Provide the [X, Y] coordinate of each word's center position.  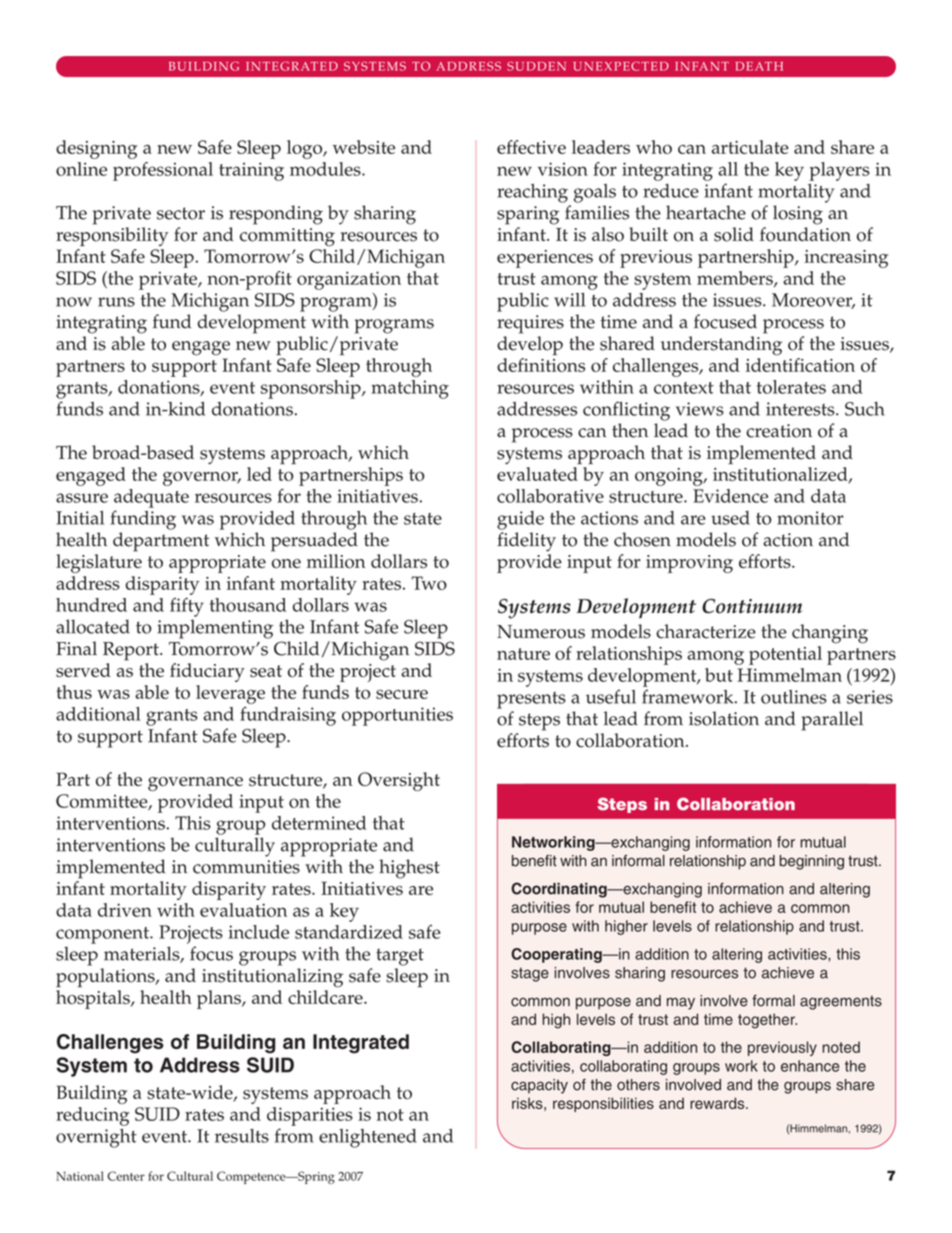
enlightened [368, 1138]
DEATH [759, 66]
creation [779, 431]
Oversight [399, 781]
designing [96, 149]
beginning [811, 862]
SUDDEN [536, 66]
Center [126, 1176]
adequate [151, 498]
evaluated [537, 474]
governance [195, 784]
